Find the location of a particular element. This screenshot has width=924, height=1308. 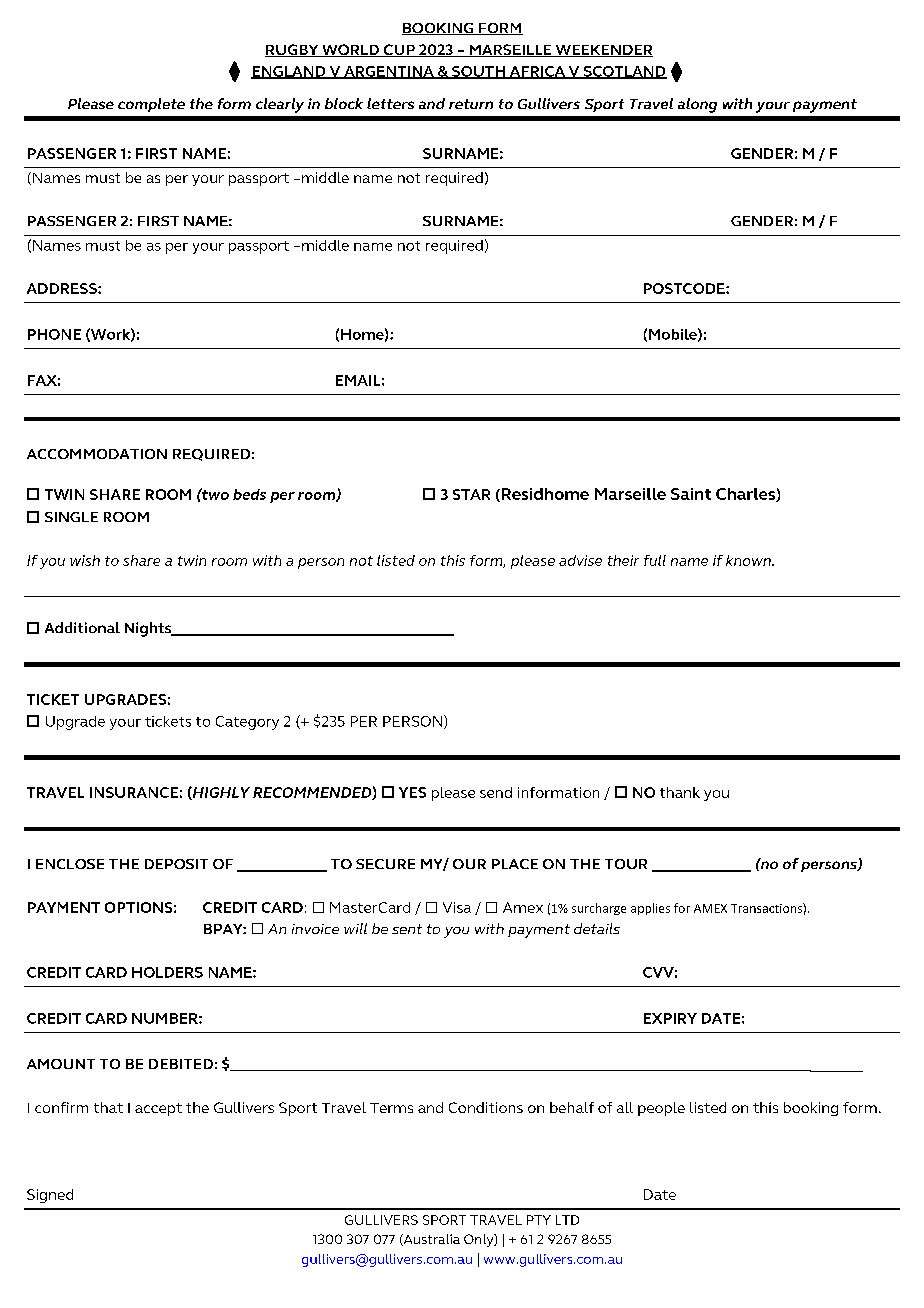

ADDRESS is located at coordinates (63, 288).
